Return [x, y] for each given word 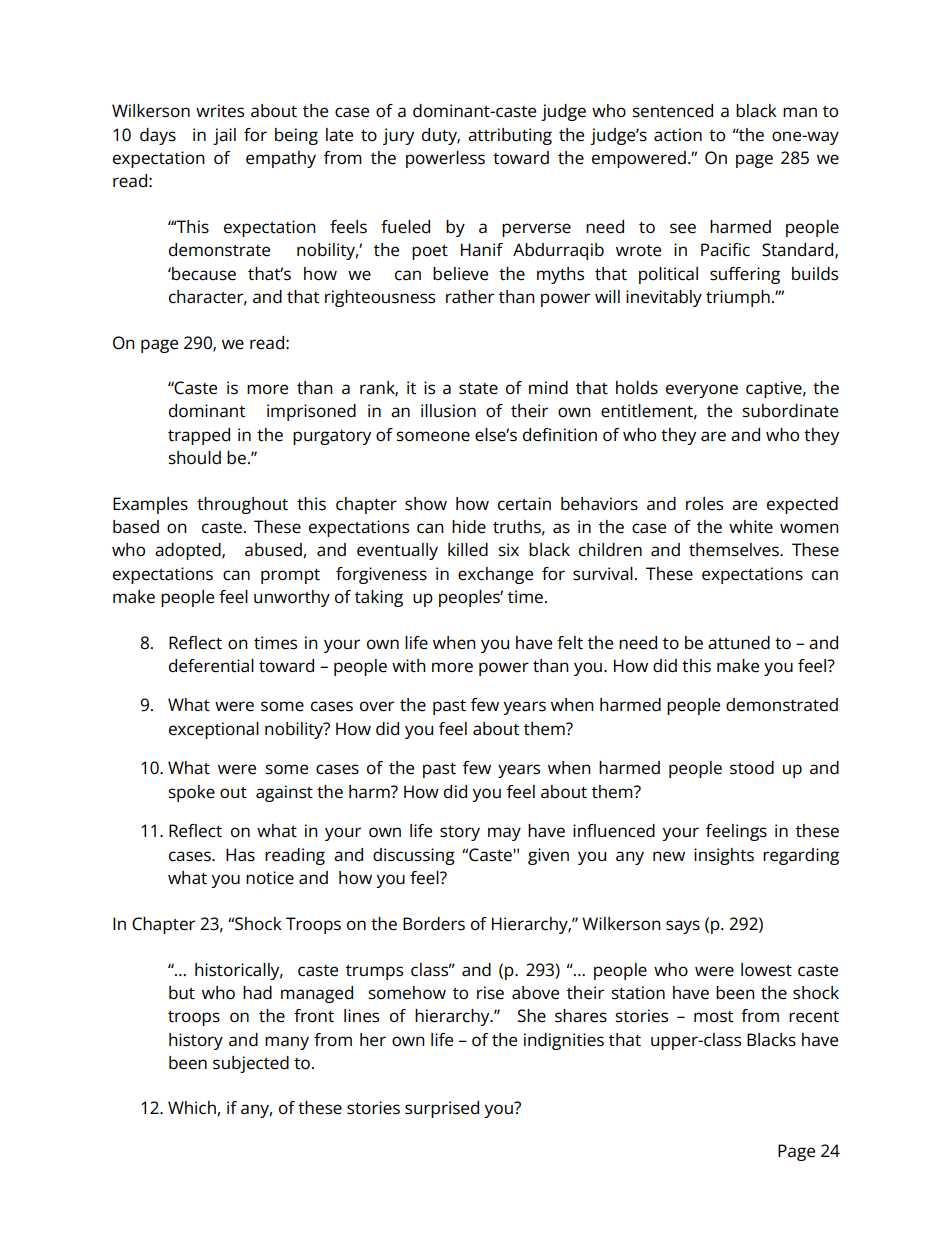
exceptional [214, 730]
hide [469, 527]
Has [240, 855]
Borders [434, 924]
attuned [739, 643]
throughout [242, 505]
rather [470, 297]
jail [224, 136]
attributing [510, 136]
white [751, 527]
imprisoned [311, 412]
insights [724, 856]
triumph [738, 298]
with [409, 665]
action [678, 135]
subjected [251, 1064]
